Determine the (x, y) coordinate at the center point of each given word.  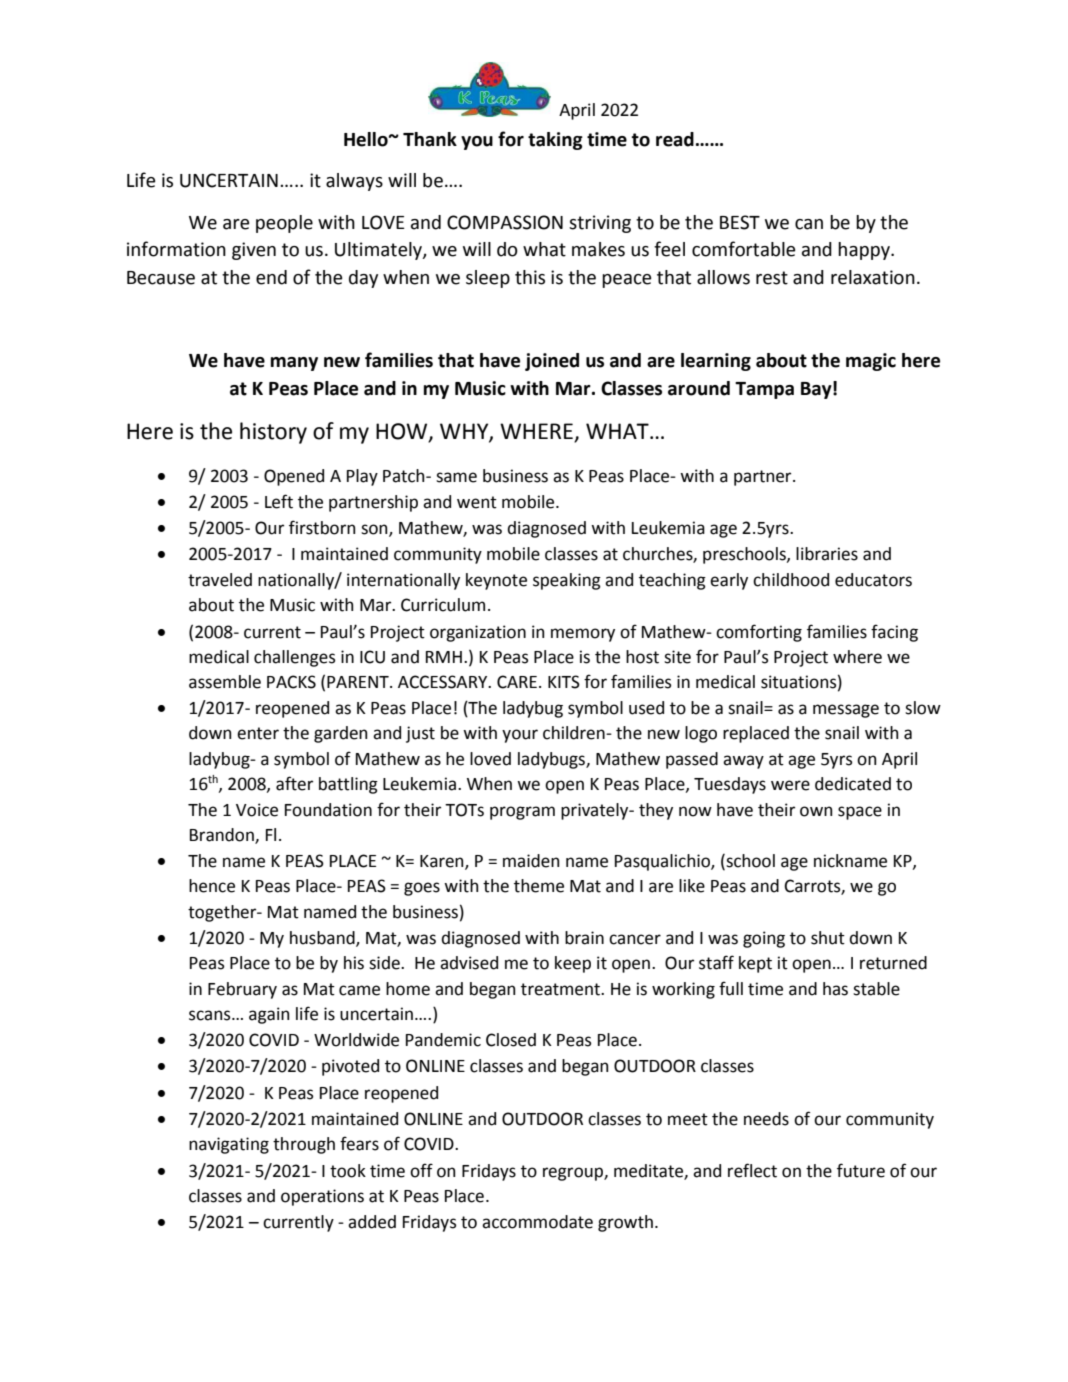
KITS (564, 682)
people (284, 224)
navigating (229, 1145)
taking (555, 141)
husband (323, 939)
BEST (740, 222)
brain (584, 938)
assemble (225, 682)
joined (552, 362)
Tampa (764, 390)
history (273, 433)
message (846, 711)
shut (828, 938)
